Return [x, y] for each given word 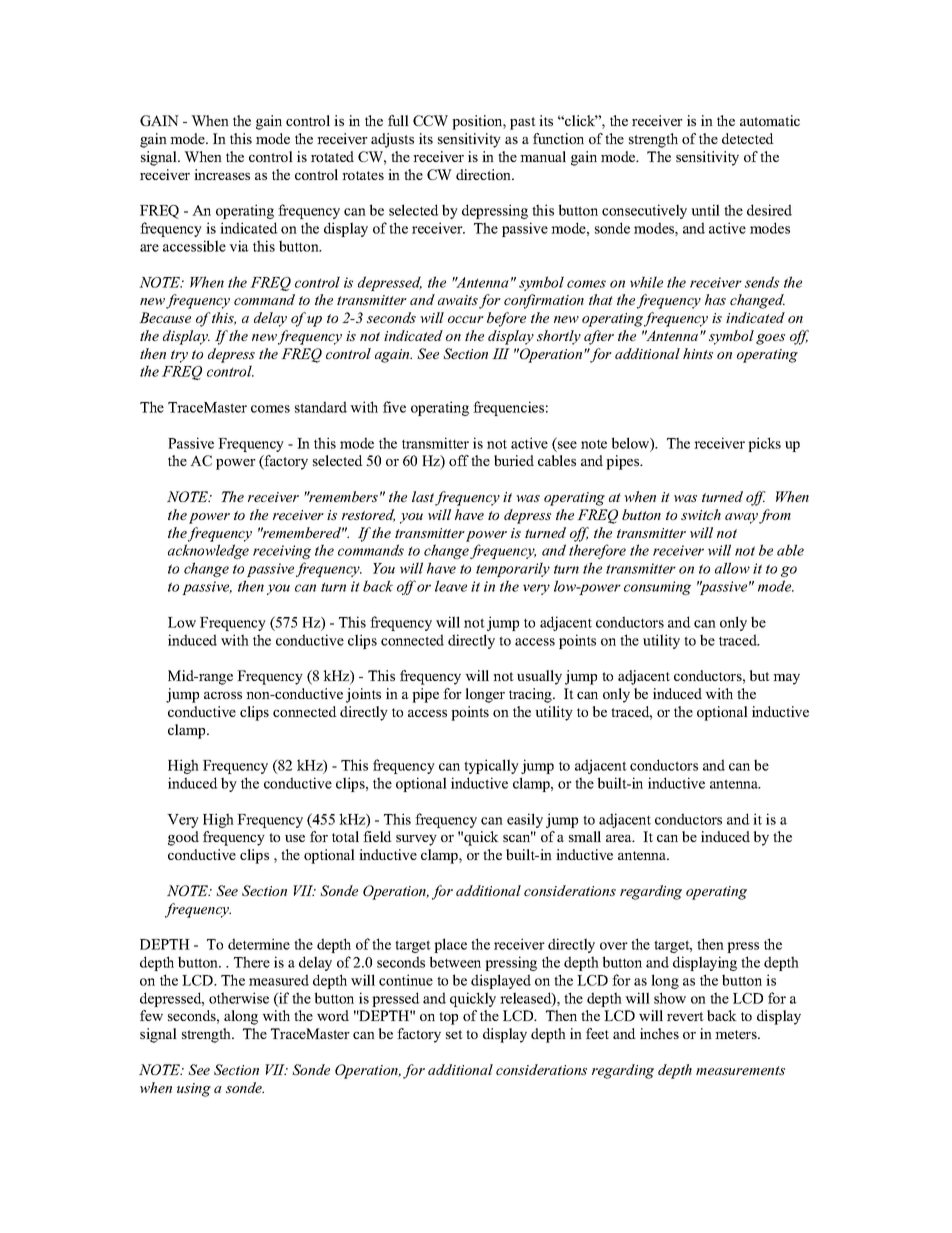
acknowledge [208, 551]
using [194, 1090]
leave [451, 586]
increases [222, 174]
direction [485, 174]
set [454, 1034]
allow [732, 568]
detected [748, 138]
